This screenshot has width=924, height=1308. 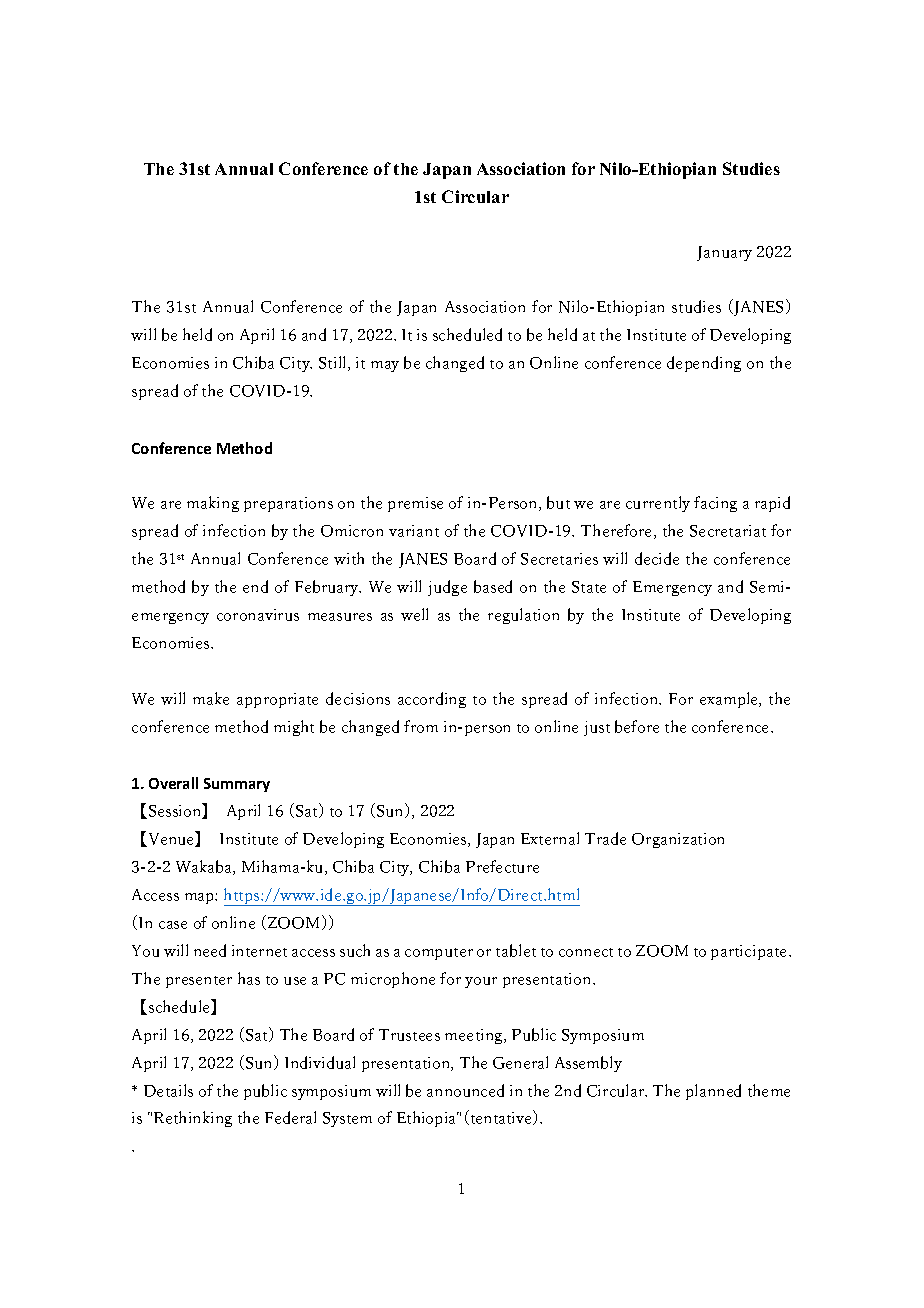 I want to click on may, so click(x=385, y=366).
